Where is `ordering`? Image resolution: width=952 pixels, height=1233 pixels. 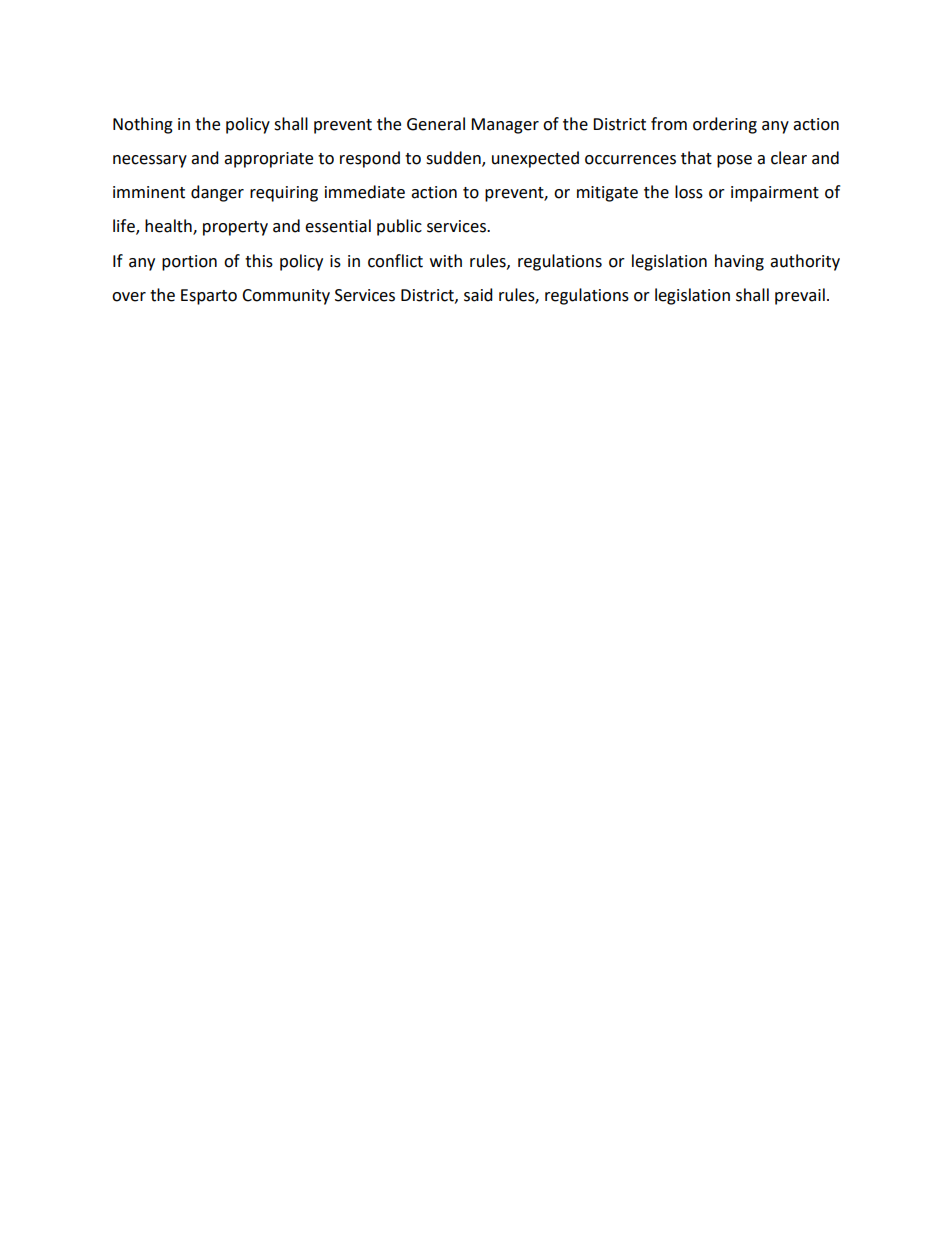
ordering is located at coordinates (725, 125).
